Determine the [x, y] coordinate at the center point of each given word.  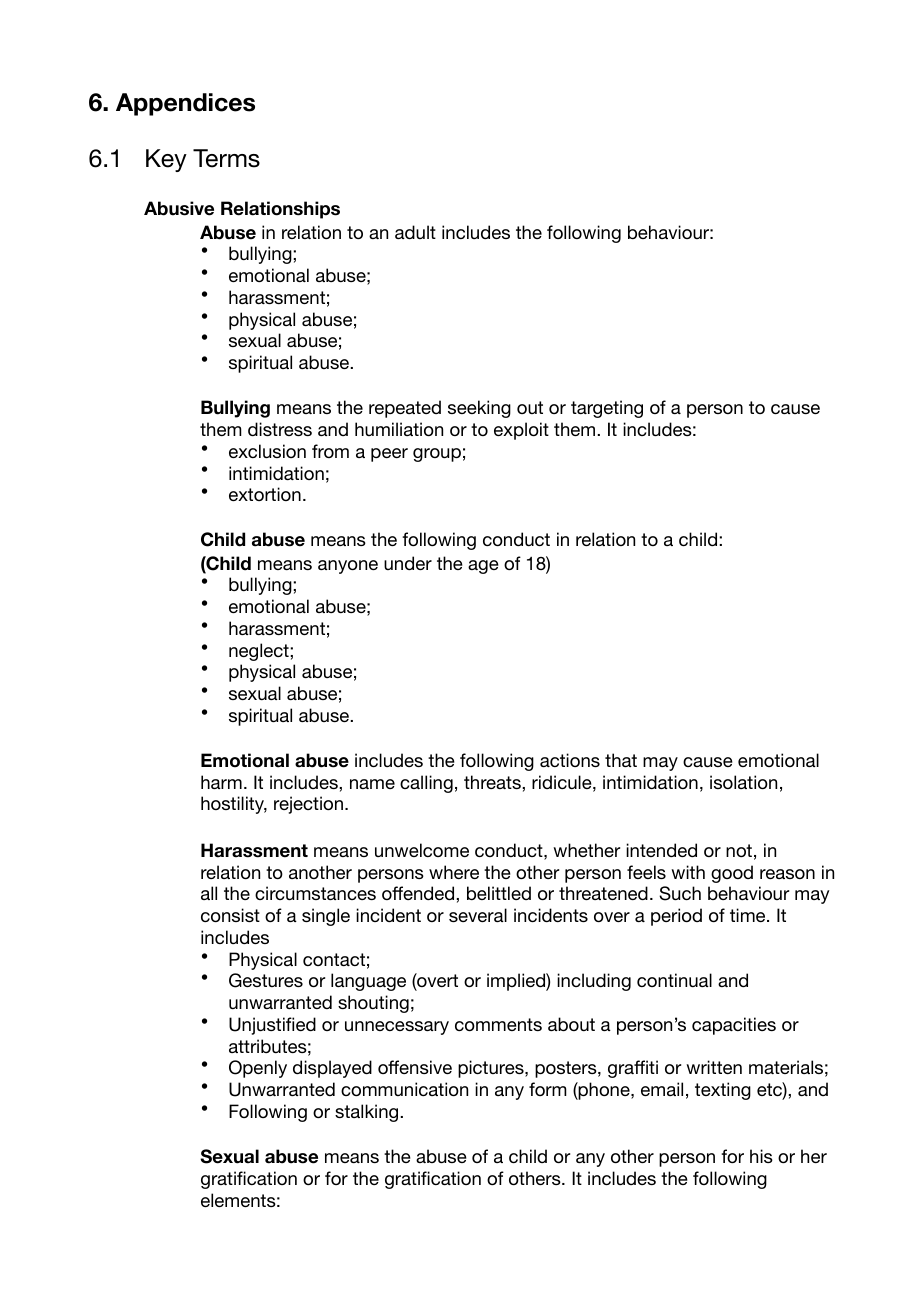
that [621, 760]
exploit [521, 431]
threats [493, 782]
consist [230, 915]
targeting [607, 409]
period [676, 917]
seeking [479, 409]
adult [415, 232]
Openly [258, 1069]
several [478, 915]
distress [280, 429]
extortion [265, 494]
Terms [226, 158]
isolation [743, 782]
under [408, 563]
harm [221, 782]
